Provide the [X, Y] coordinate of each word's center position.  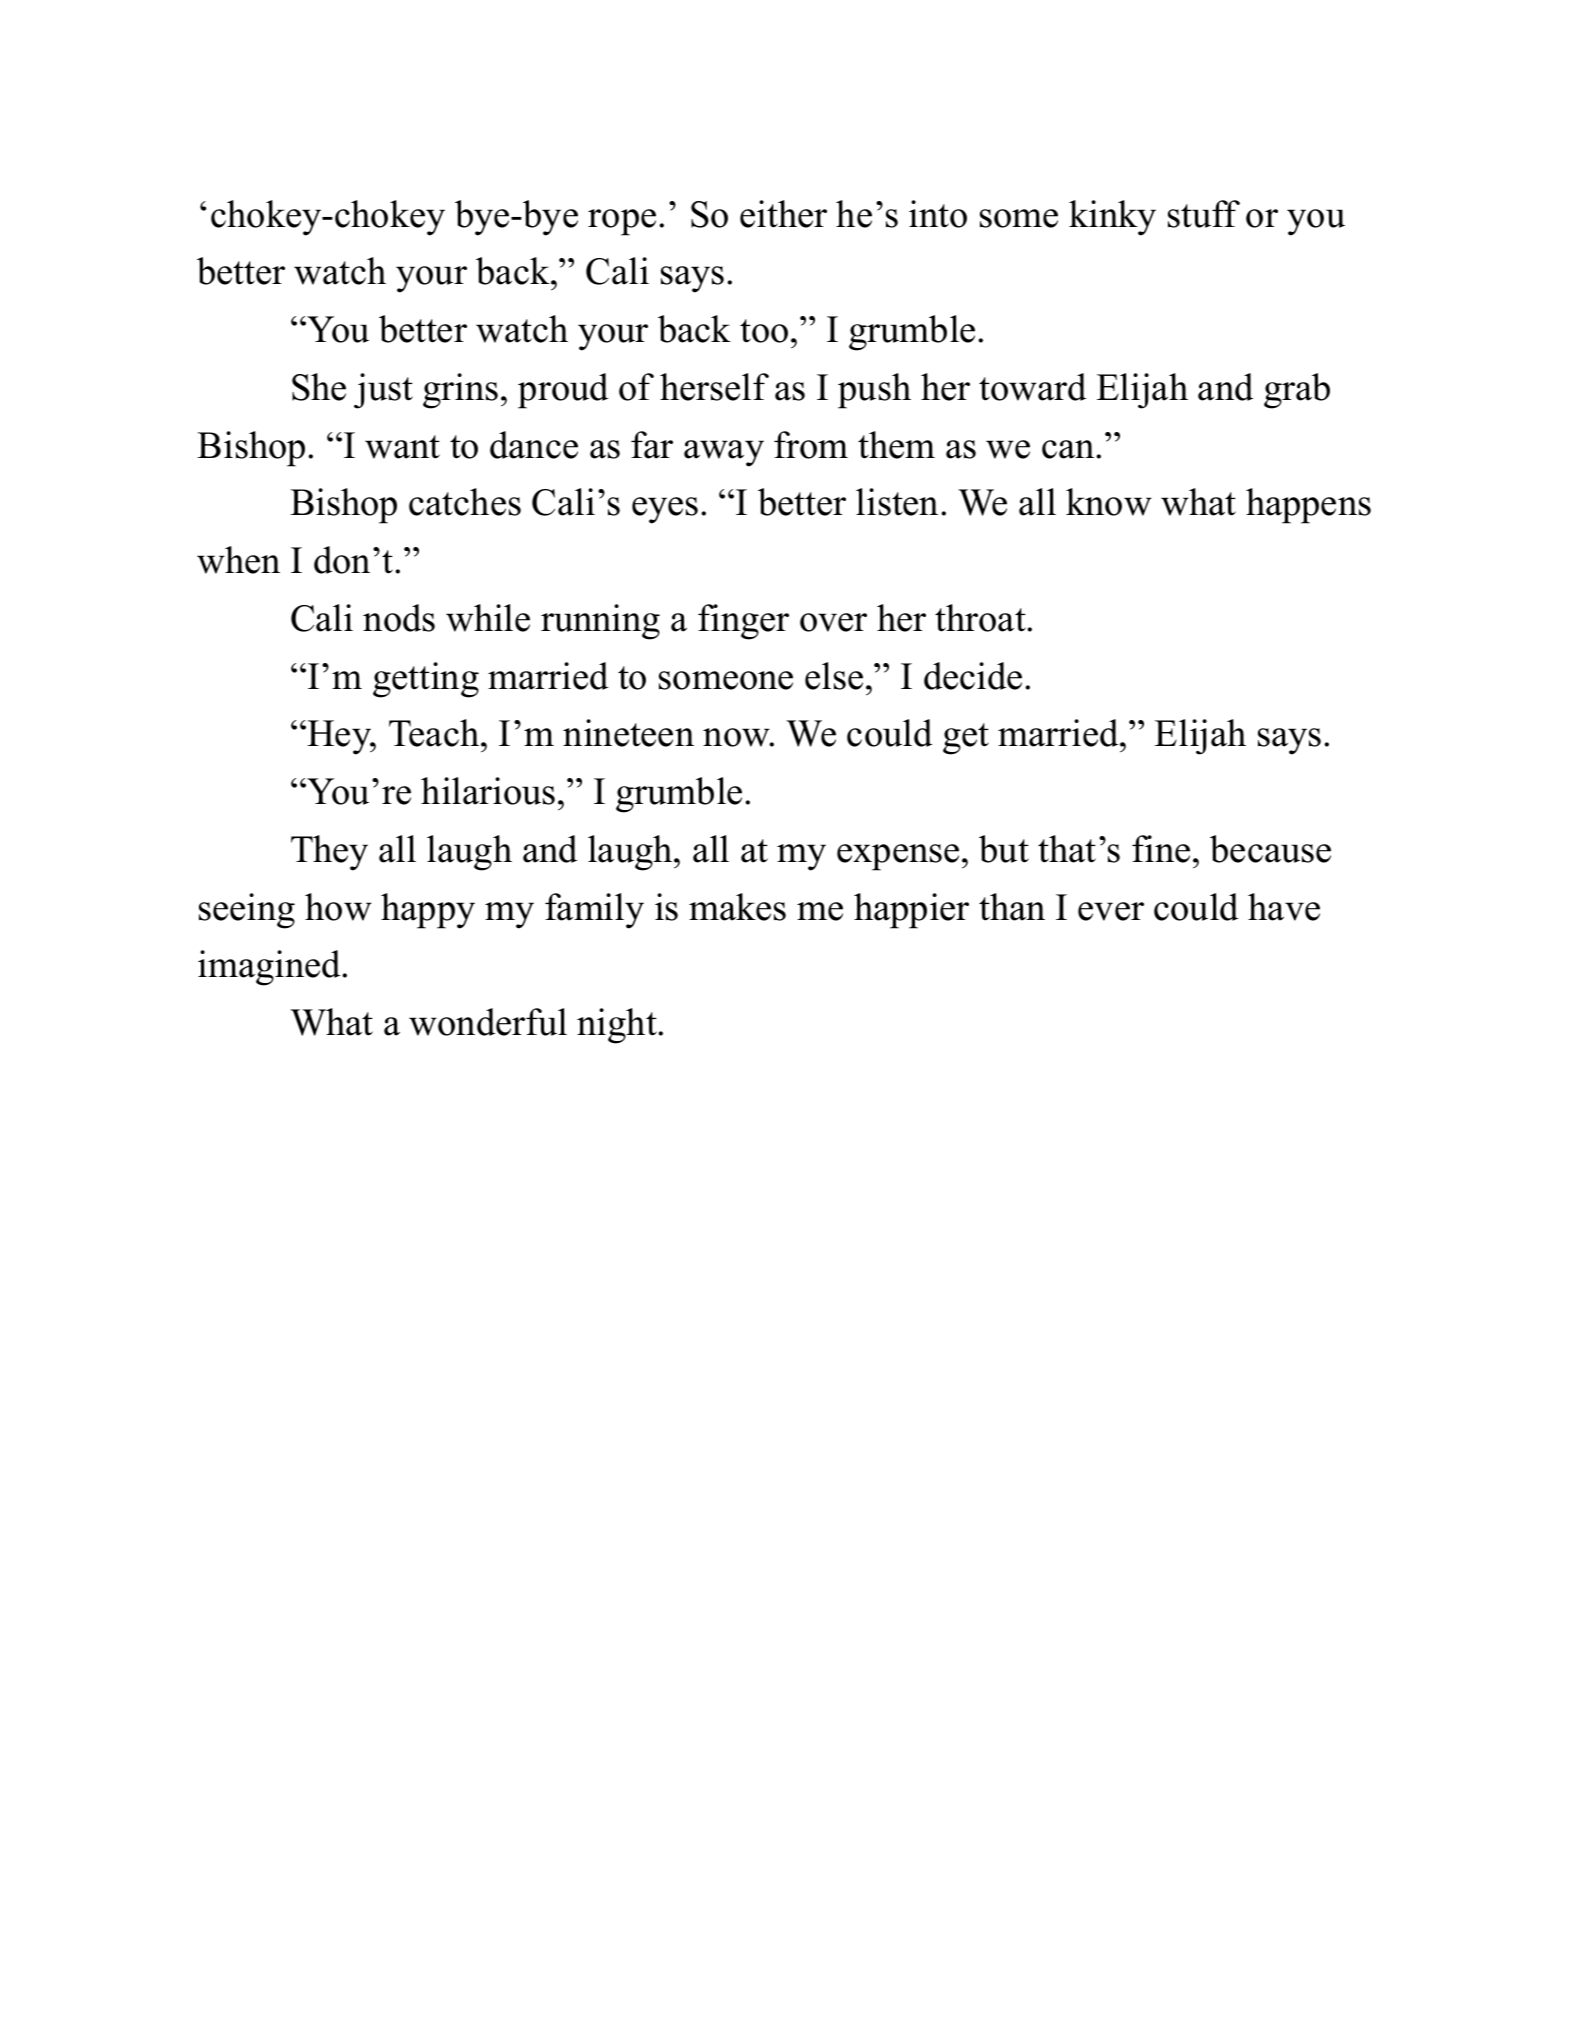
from [811, 445]
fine [1161, 849]
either [783, 214]
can [1068, 449]
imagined [270, 968]
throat [981, 618]
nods [399, 618]
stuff [1204, 214]
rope [622, 222]
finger [743, 622]
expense [898, 857]
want [402, 447]
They [329, 853]
